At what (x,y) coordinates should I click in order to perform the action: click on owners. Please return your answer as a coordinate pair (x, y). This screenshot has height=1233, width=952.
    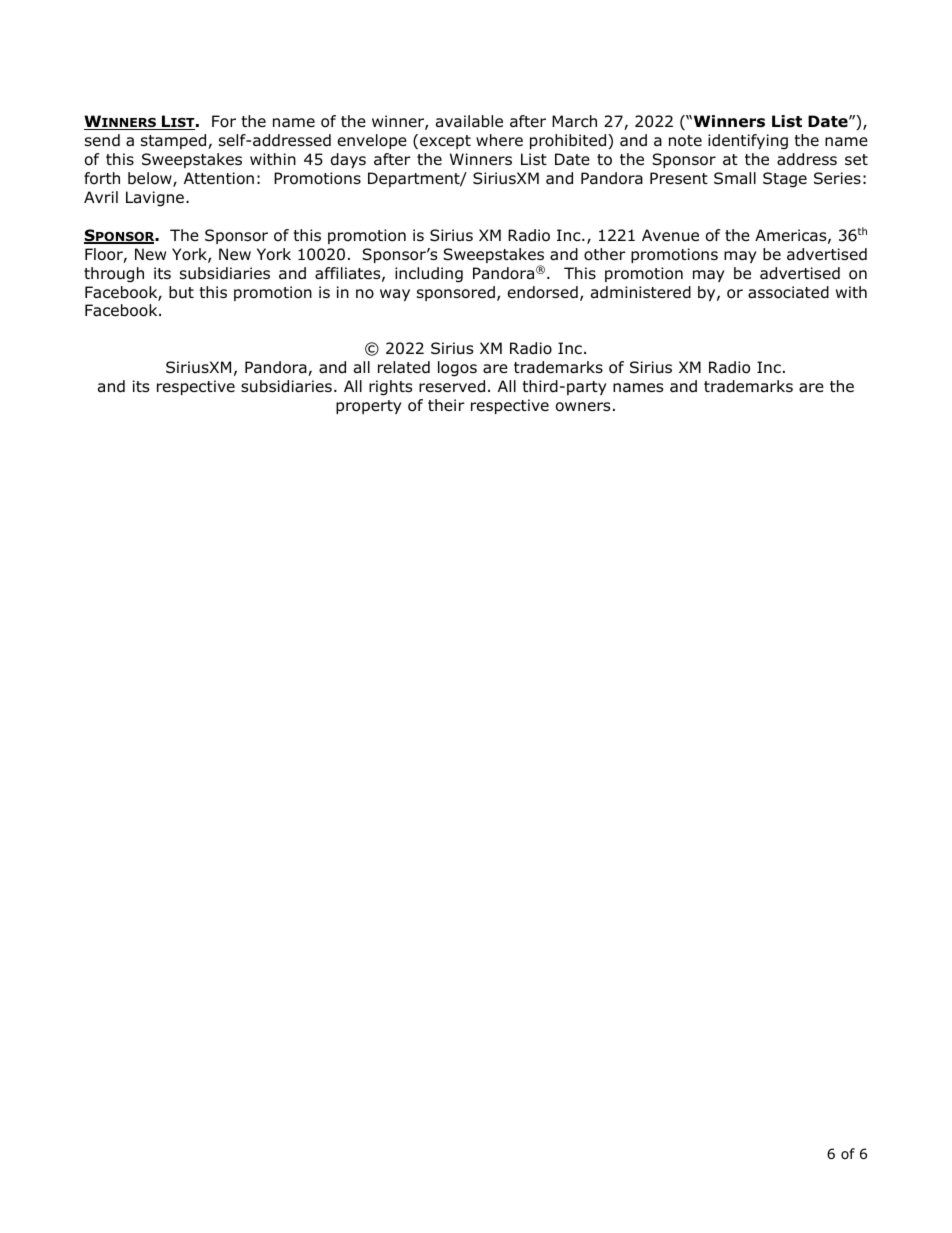
    Looking at the image, I should click on (583, 407).
